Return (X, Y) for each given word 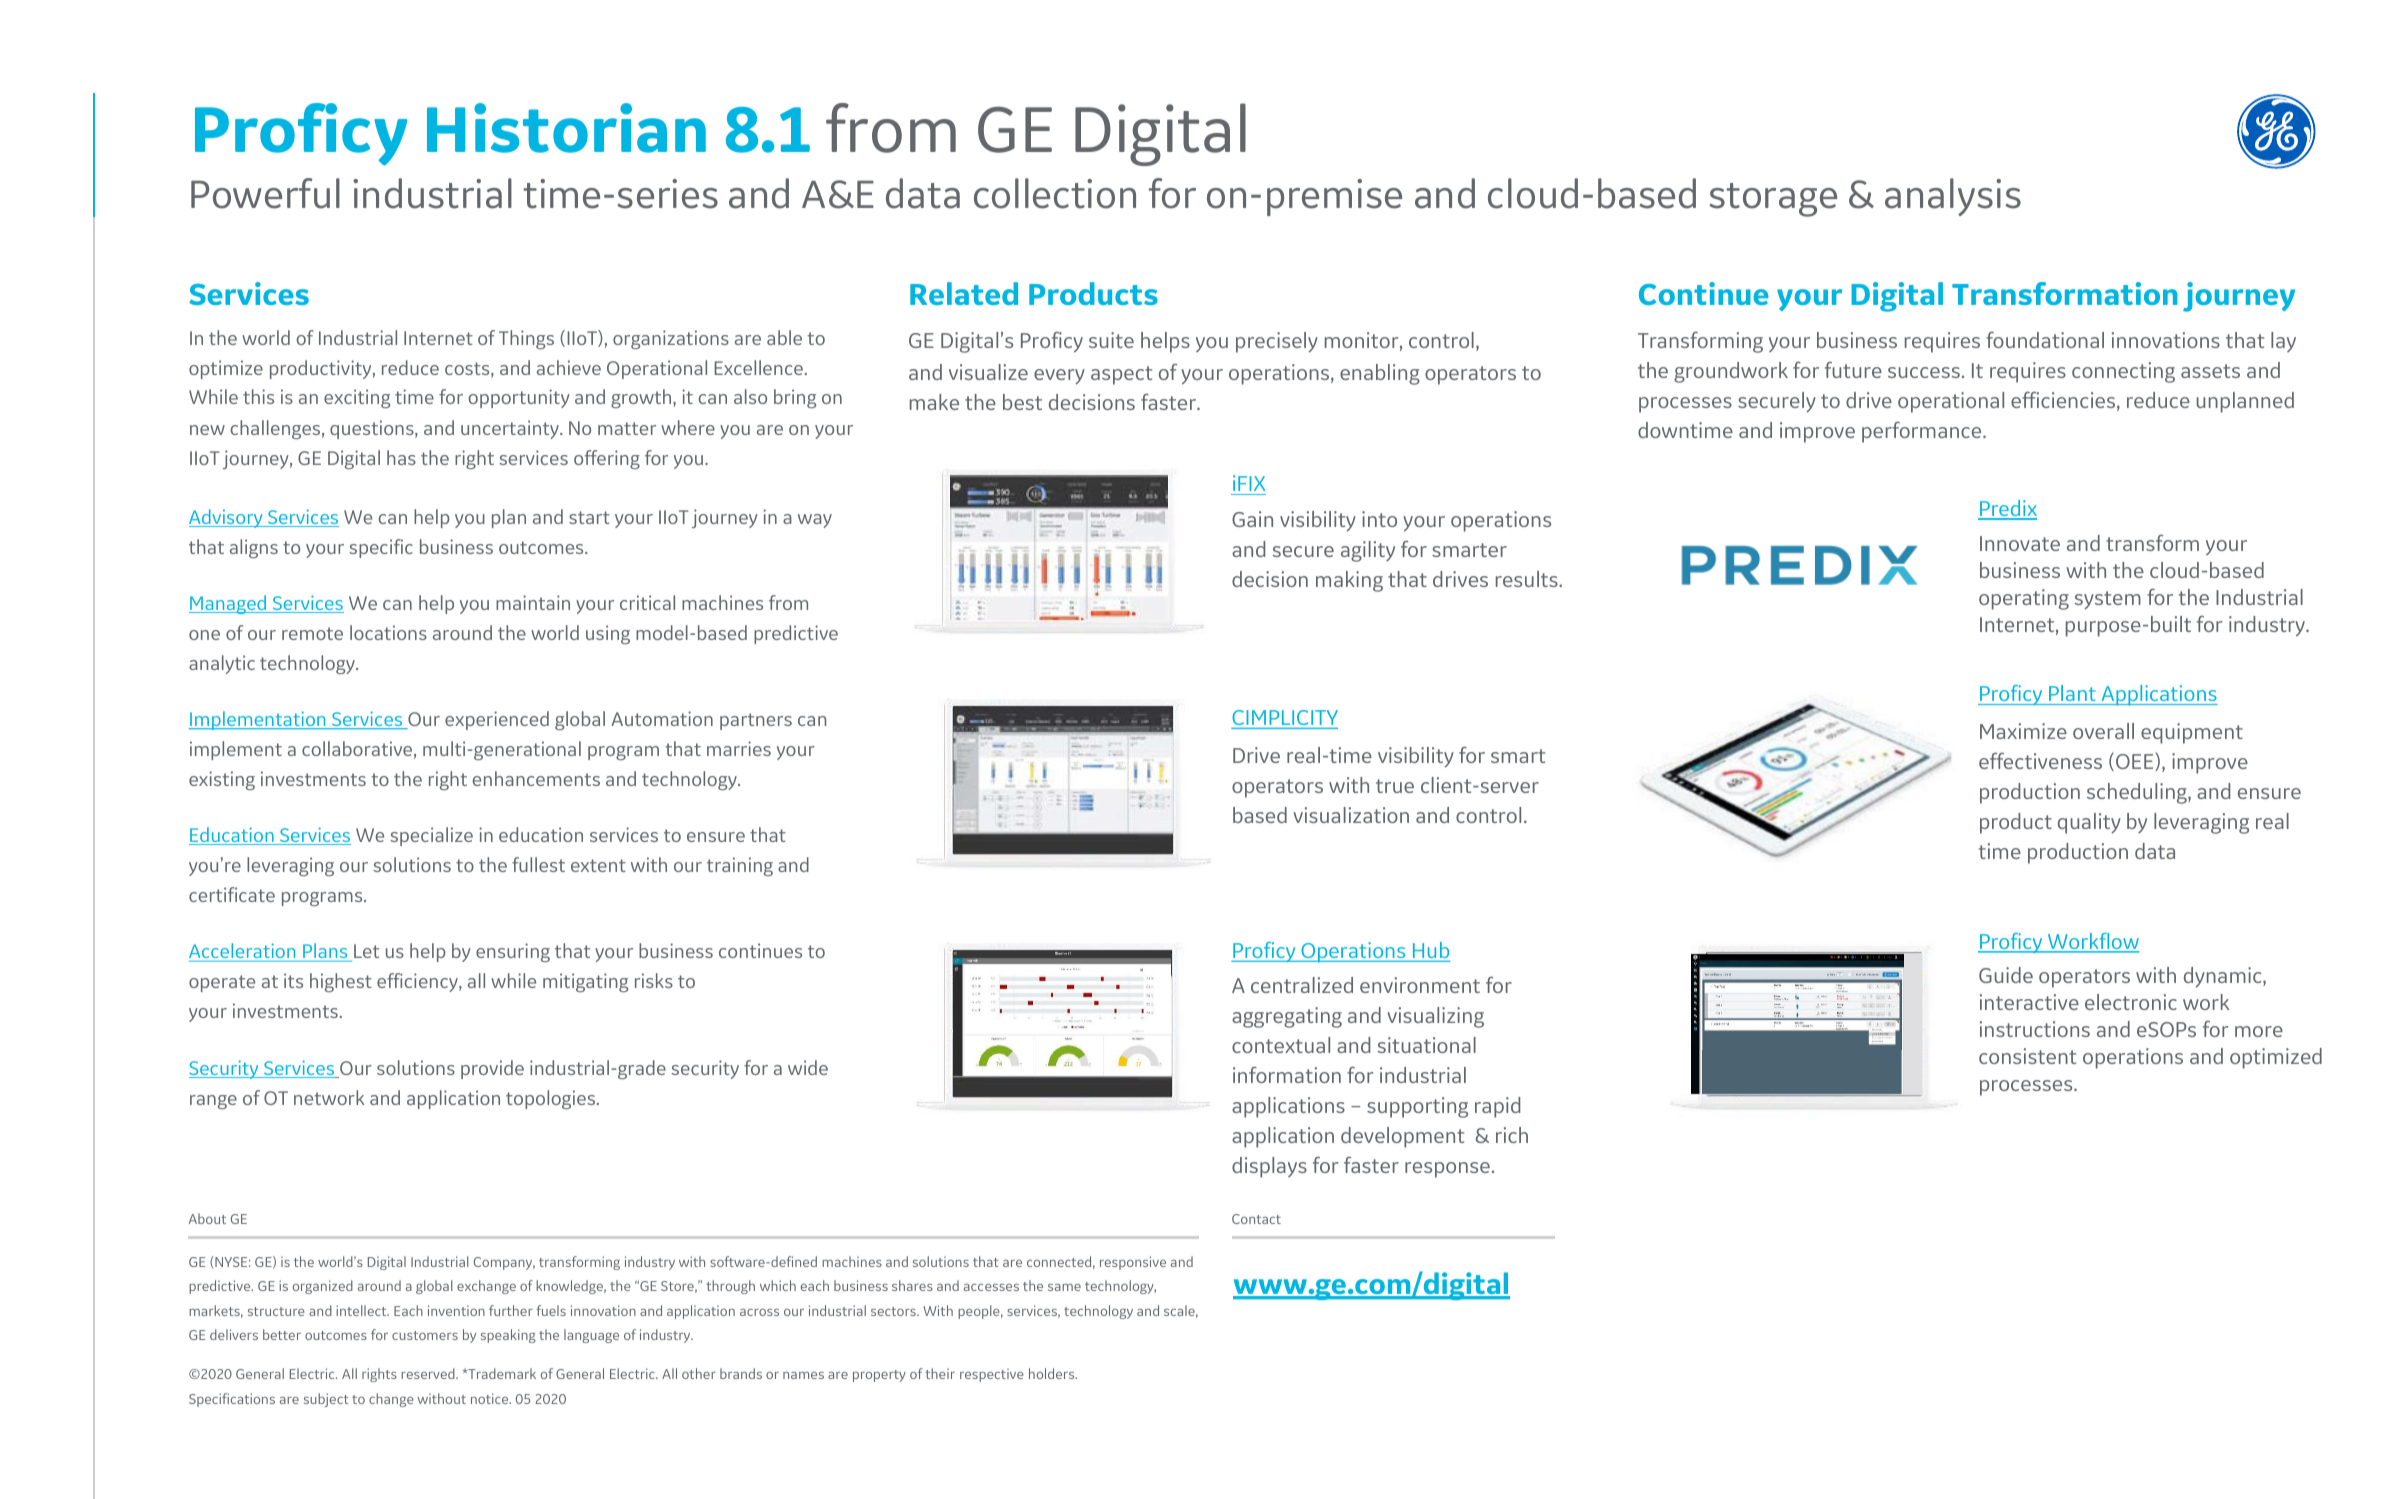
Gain (1252, 519)
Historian (566, 128)
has (401, 457)
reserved (429, 1373)
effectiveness (2040, 760)
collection (1055, 193)
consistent (2027, 1056)
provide (492, 1069)
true (1395, 786)
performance (1923, 432)
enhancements (536, 778)
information (1287, 1074)
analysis (1953, 197)
